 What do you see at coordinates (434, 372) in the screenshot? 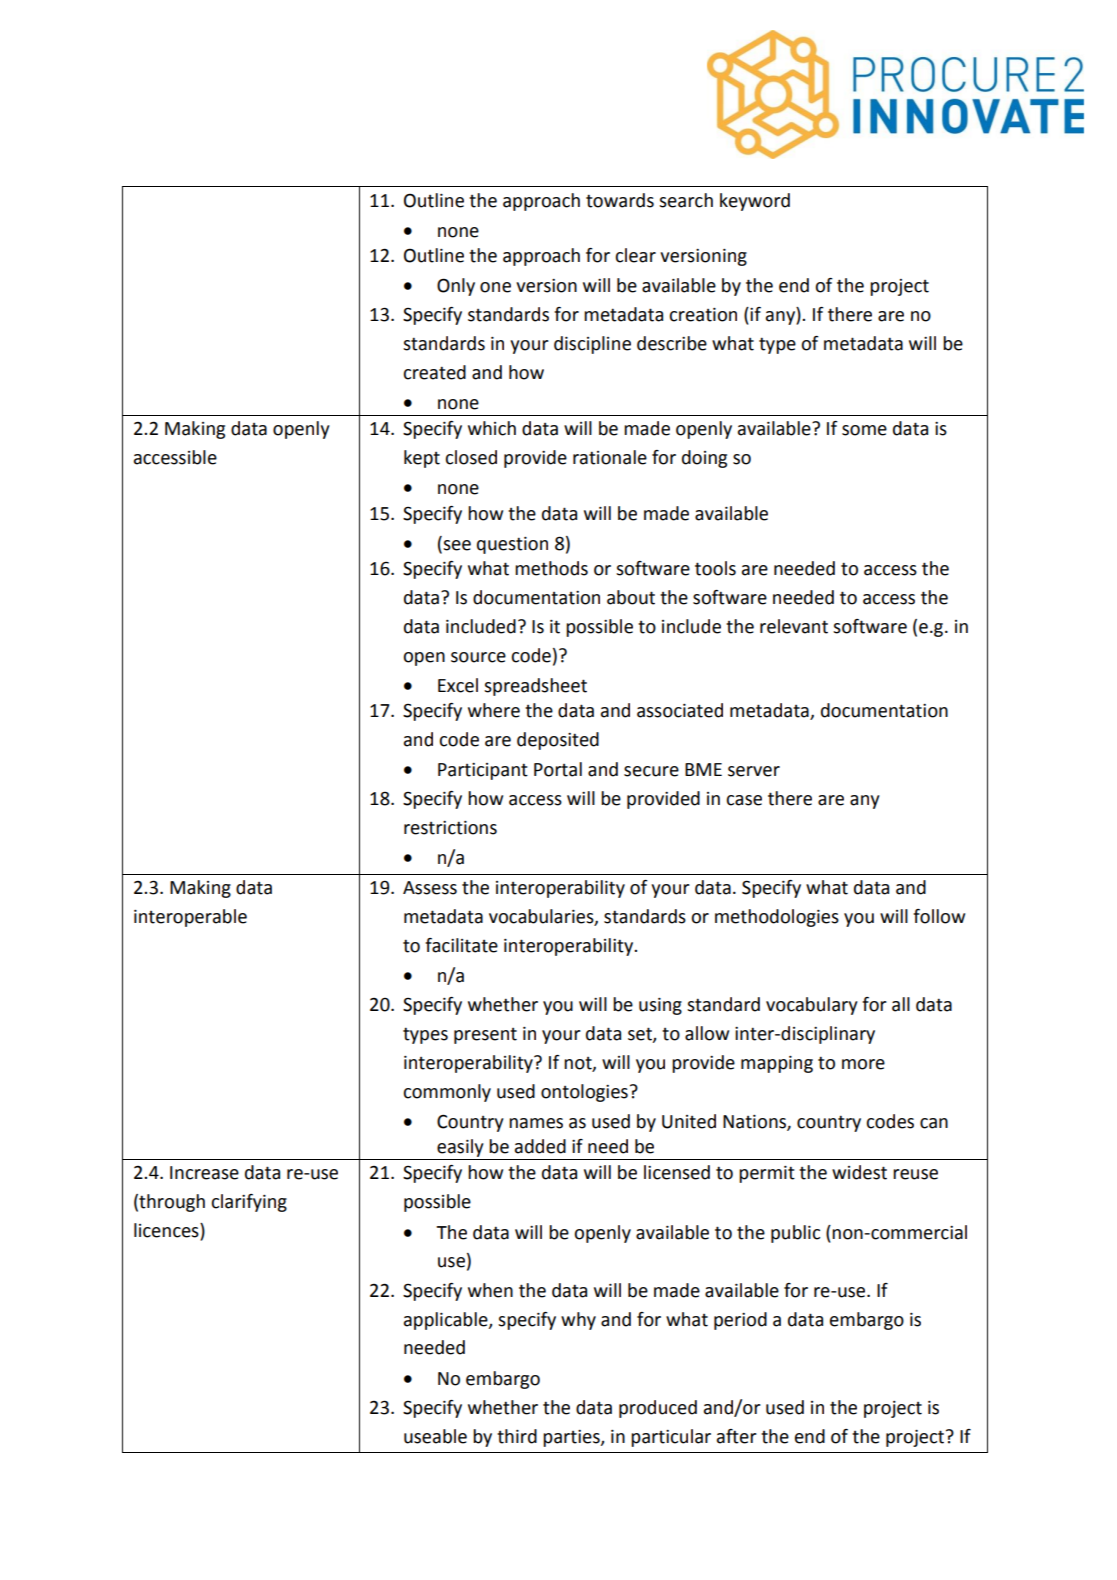
I see `created` at bounding box center [434, 372].
